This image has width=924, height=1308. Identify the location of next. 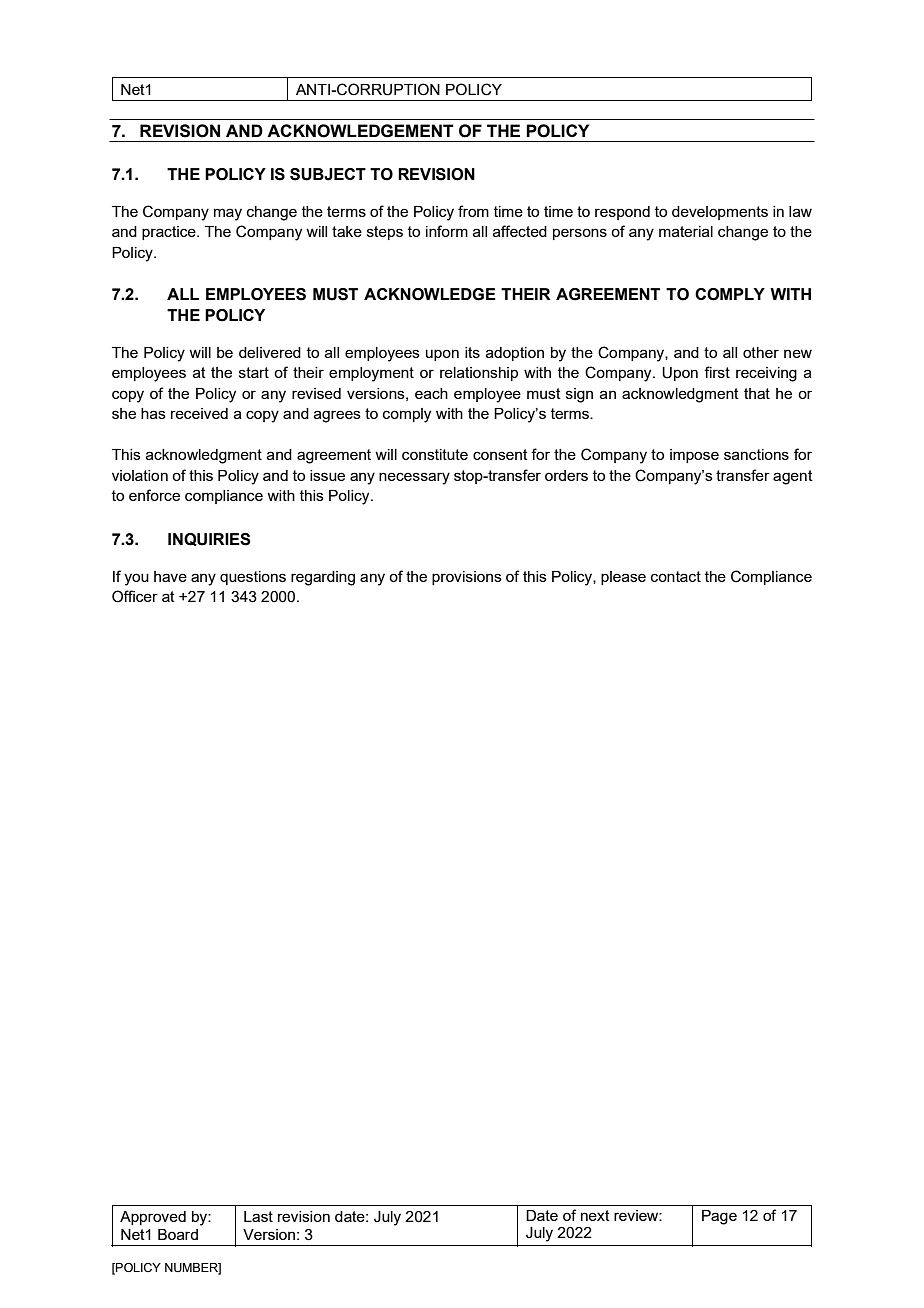
(595, 1215).
